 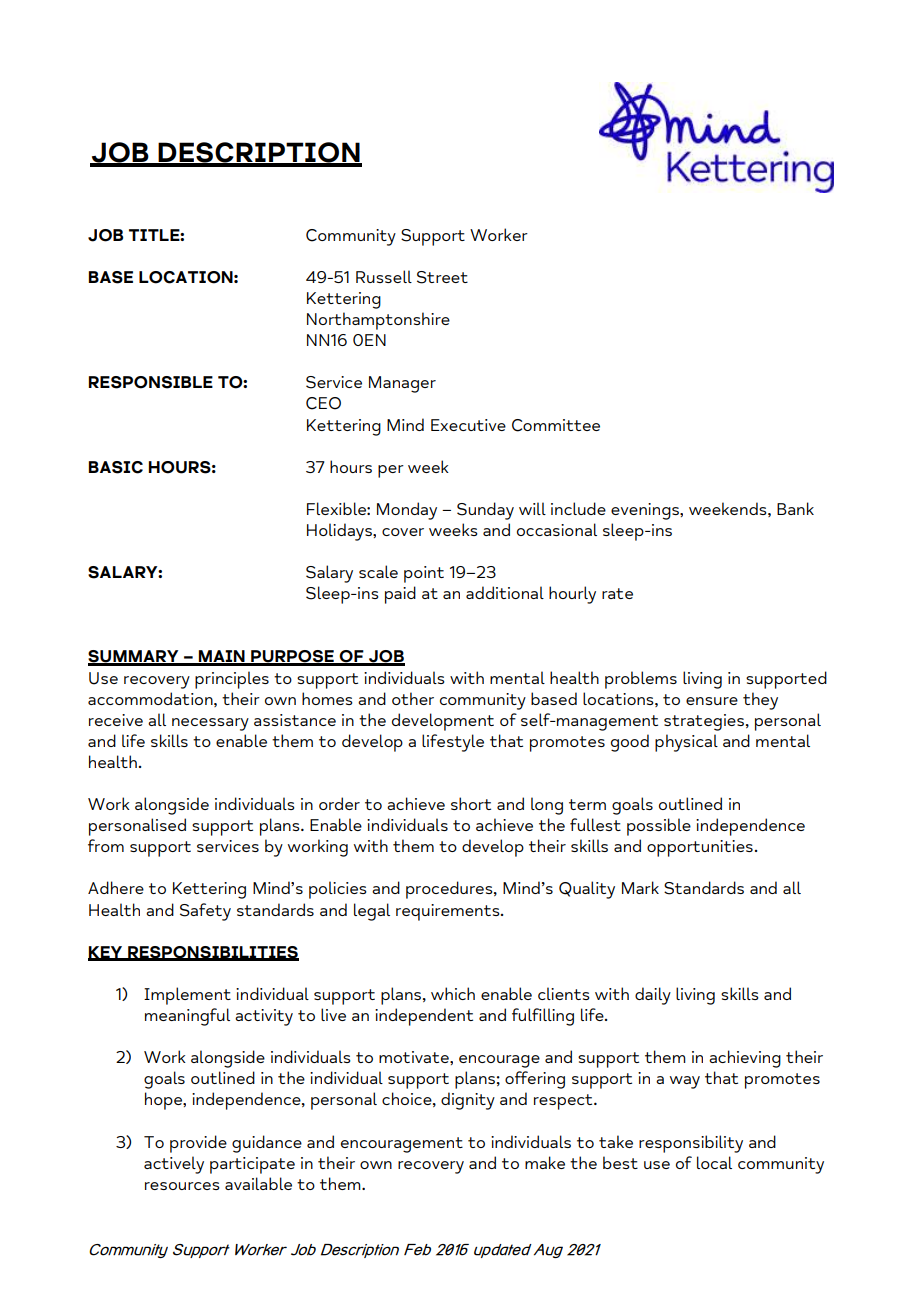 What do you see at coordinates (174, 1165) in the screenshot?
I see `actively` at bounding box center [174, 1165].
